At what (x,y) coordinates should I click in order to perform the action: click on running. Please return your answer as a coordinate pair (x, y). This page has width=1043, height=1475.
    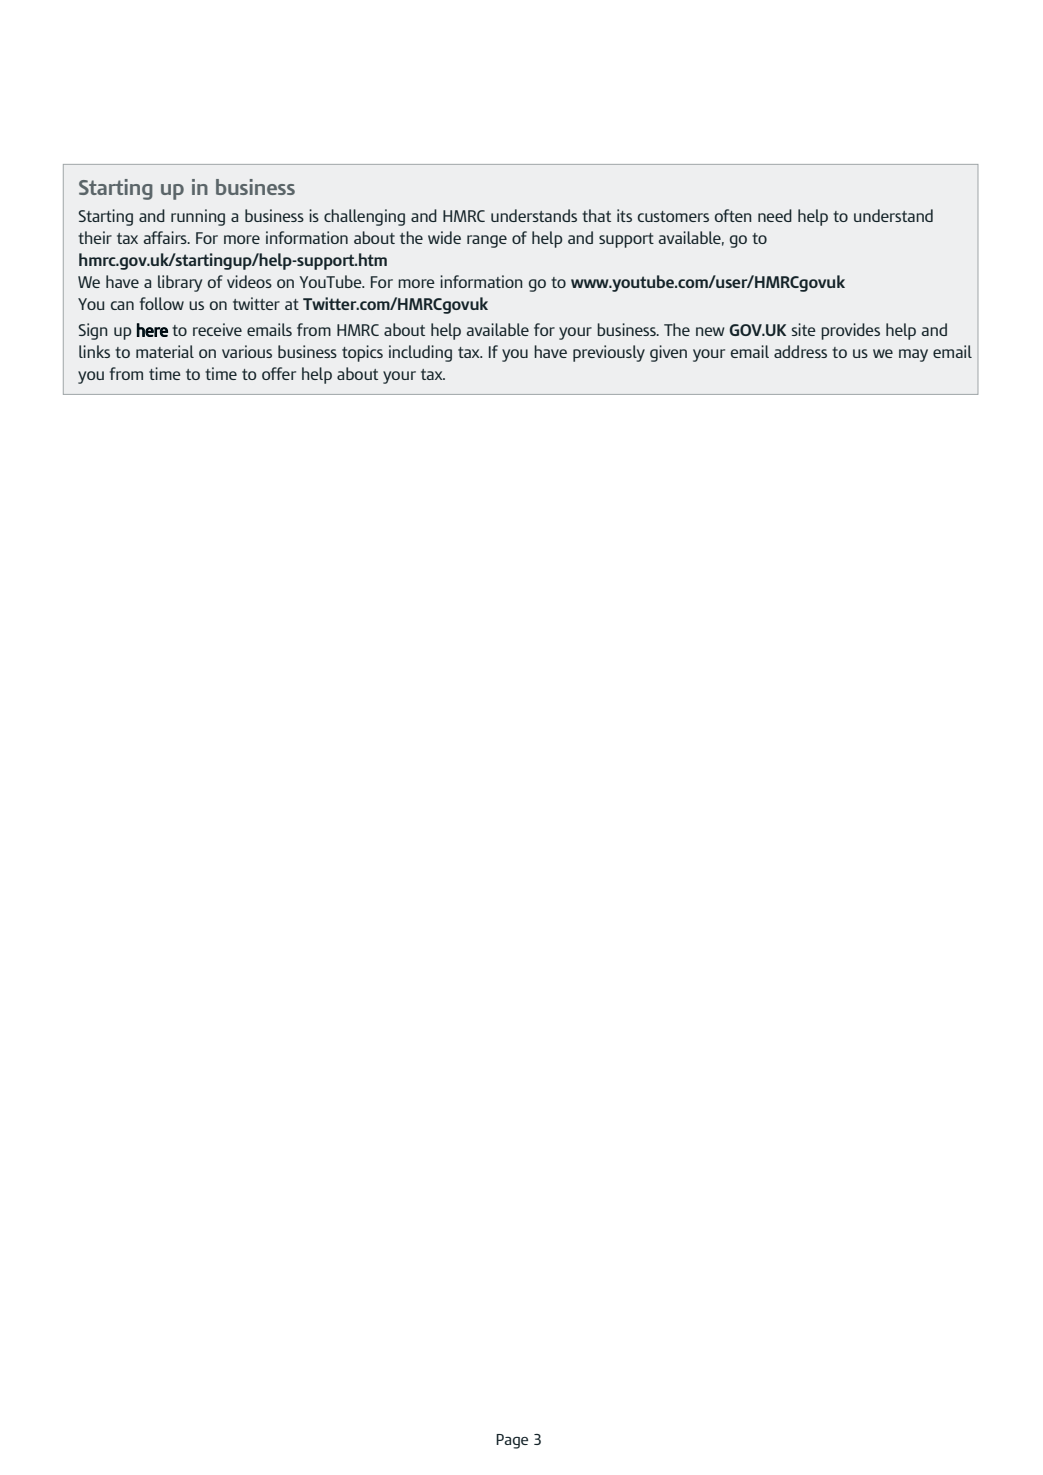
    Looking at the image, I should click on (198, 217).
